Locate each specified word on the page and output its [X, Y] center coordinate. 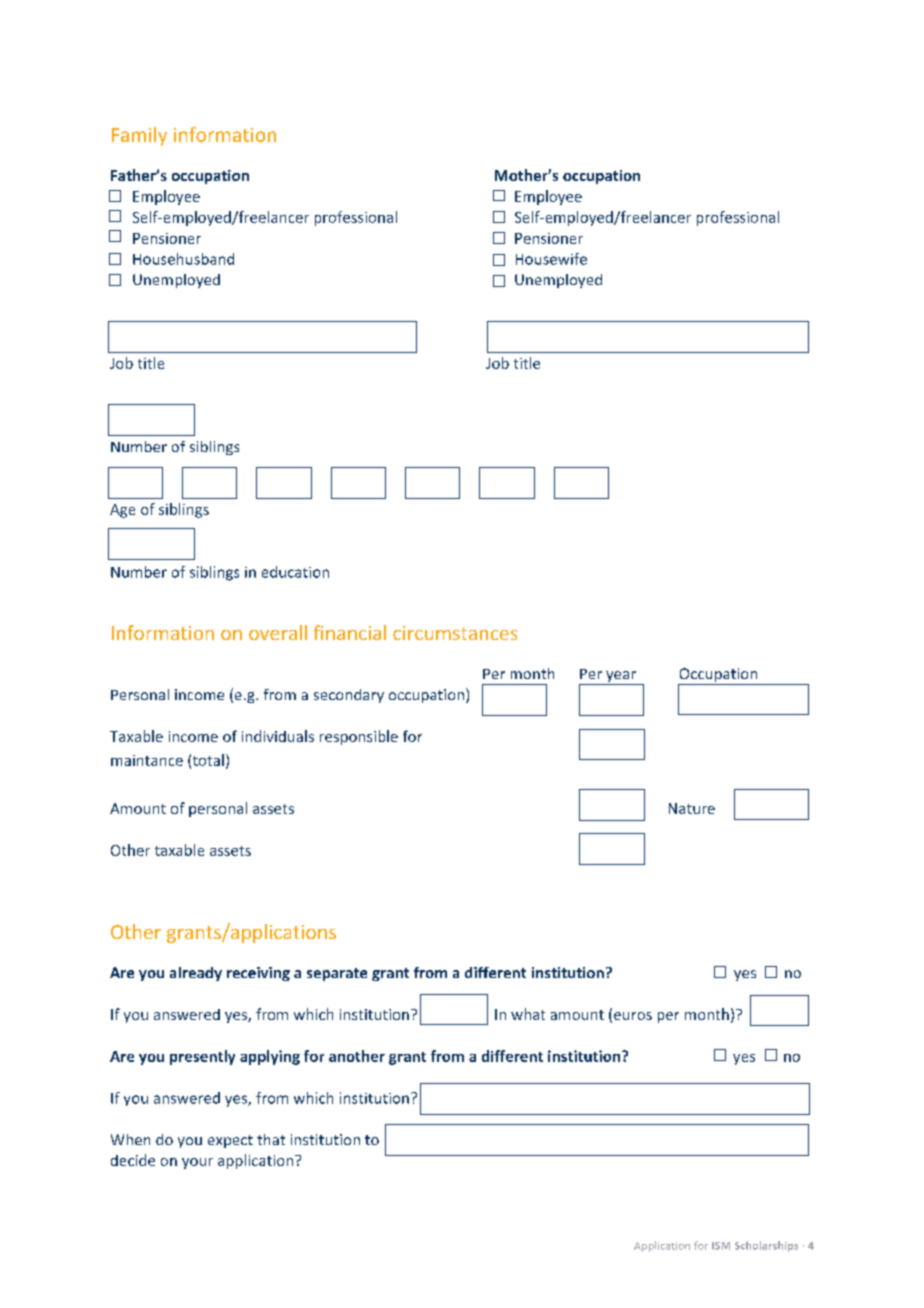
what [528, 1014]
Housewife [551, 259]
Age [122, 511]
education [295, 572]
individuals [278, 736]
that [271, 1139]
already [196, 974]
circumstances [455, 633]
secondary [349, 696]
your [197, 1163]
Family [139, 136]
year [621, 678]
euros [633, 1016]
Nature [692, 808]
